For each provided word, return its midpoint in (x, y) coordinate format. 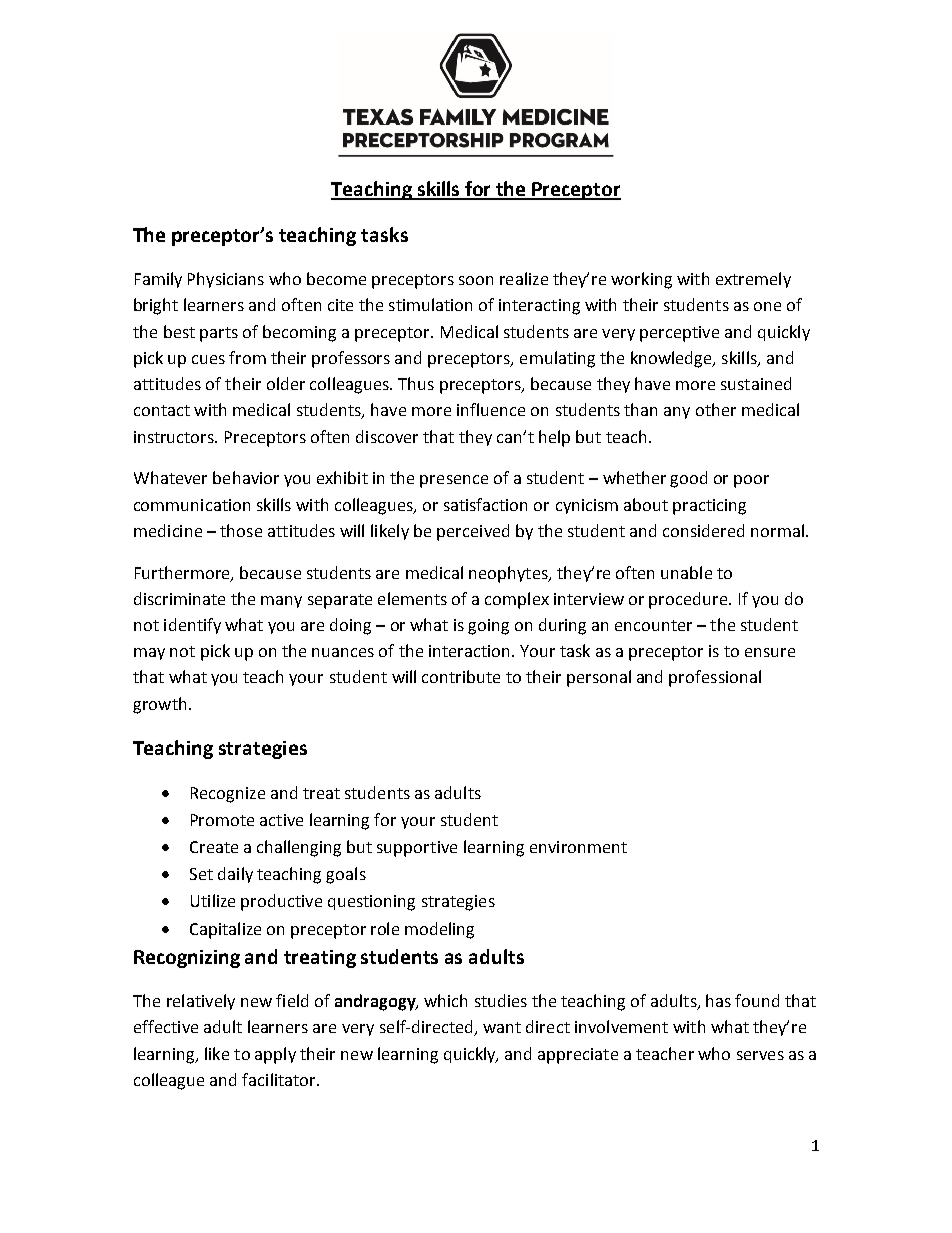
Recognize (228, 795)
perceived (473, 532)
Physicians (226, 280)
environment (578, 847)
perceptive (679, 334)
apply (275, 1055)
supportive (417, 849)
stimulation (430, 304)
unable (686, 572)
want (502, 1027)
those (241, 530)
